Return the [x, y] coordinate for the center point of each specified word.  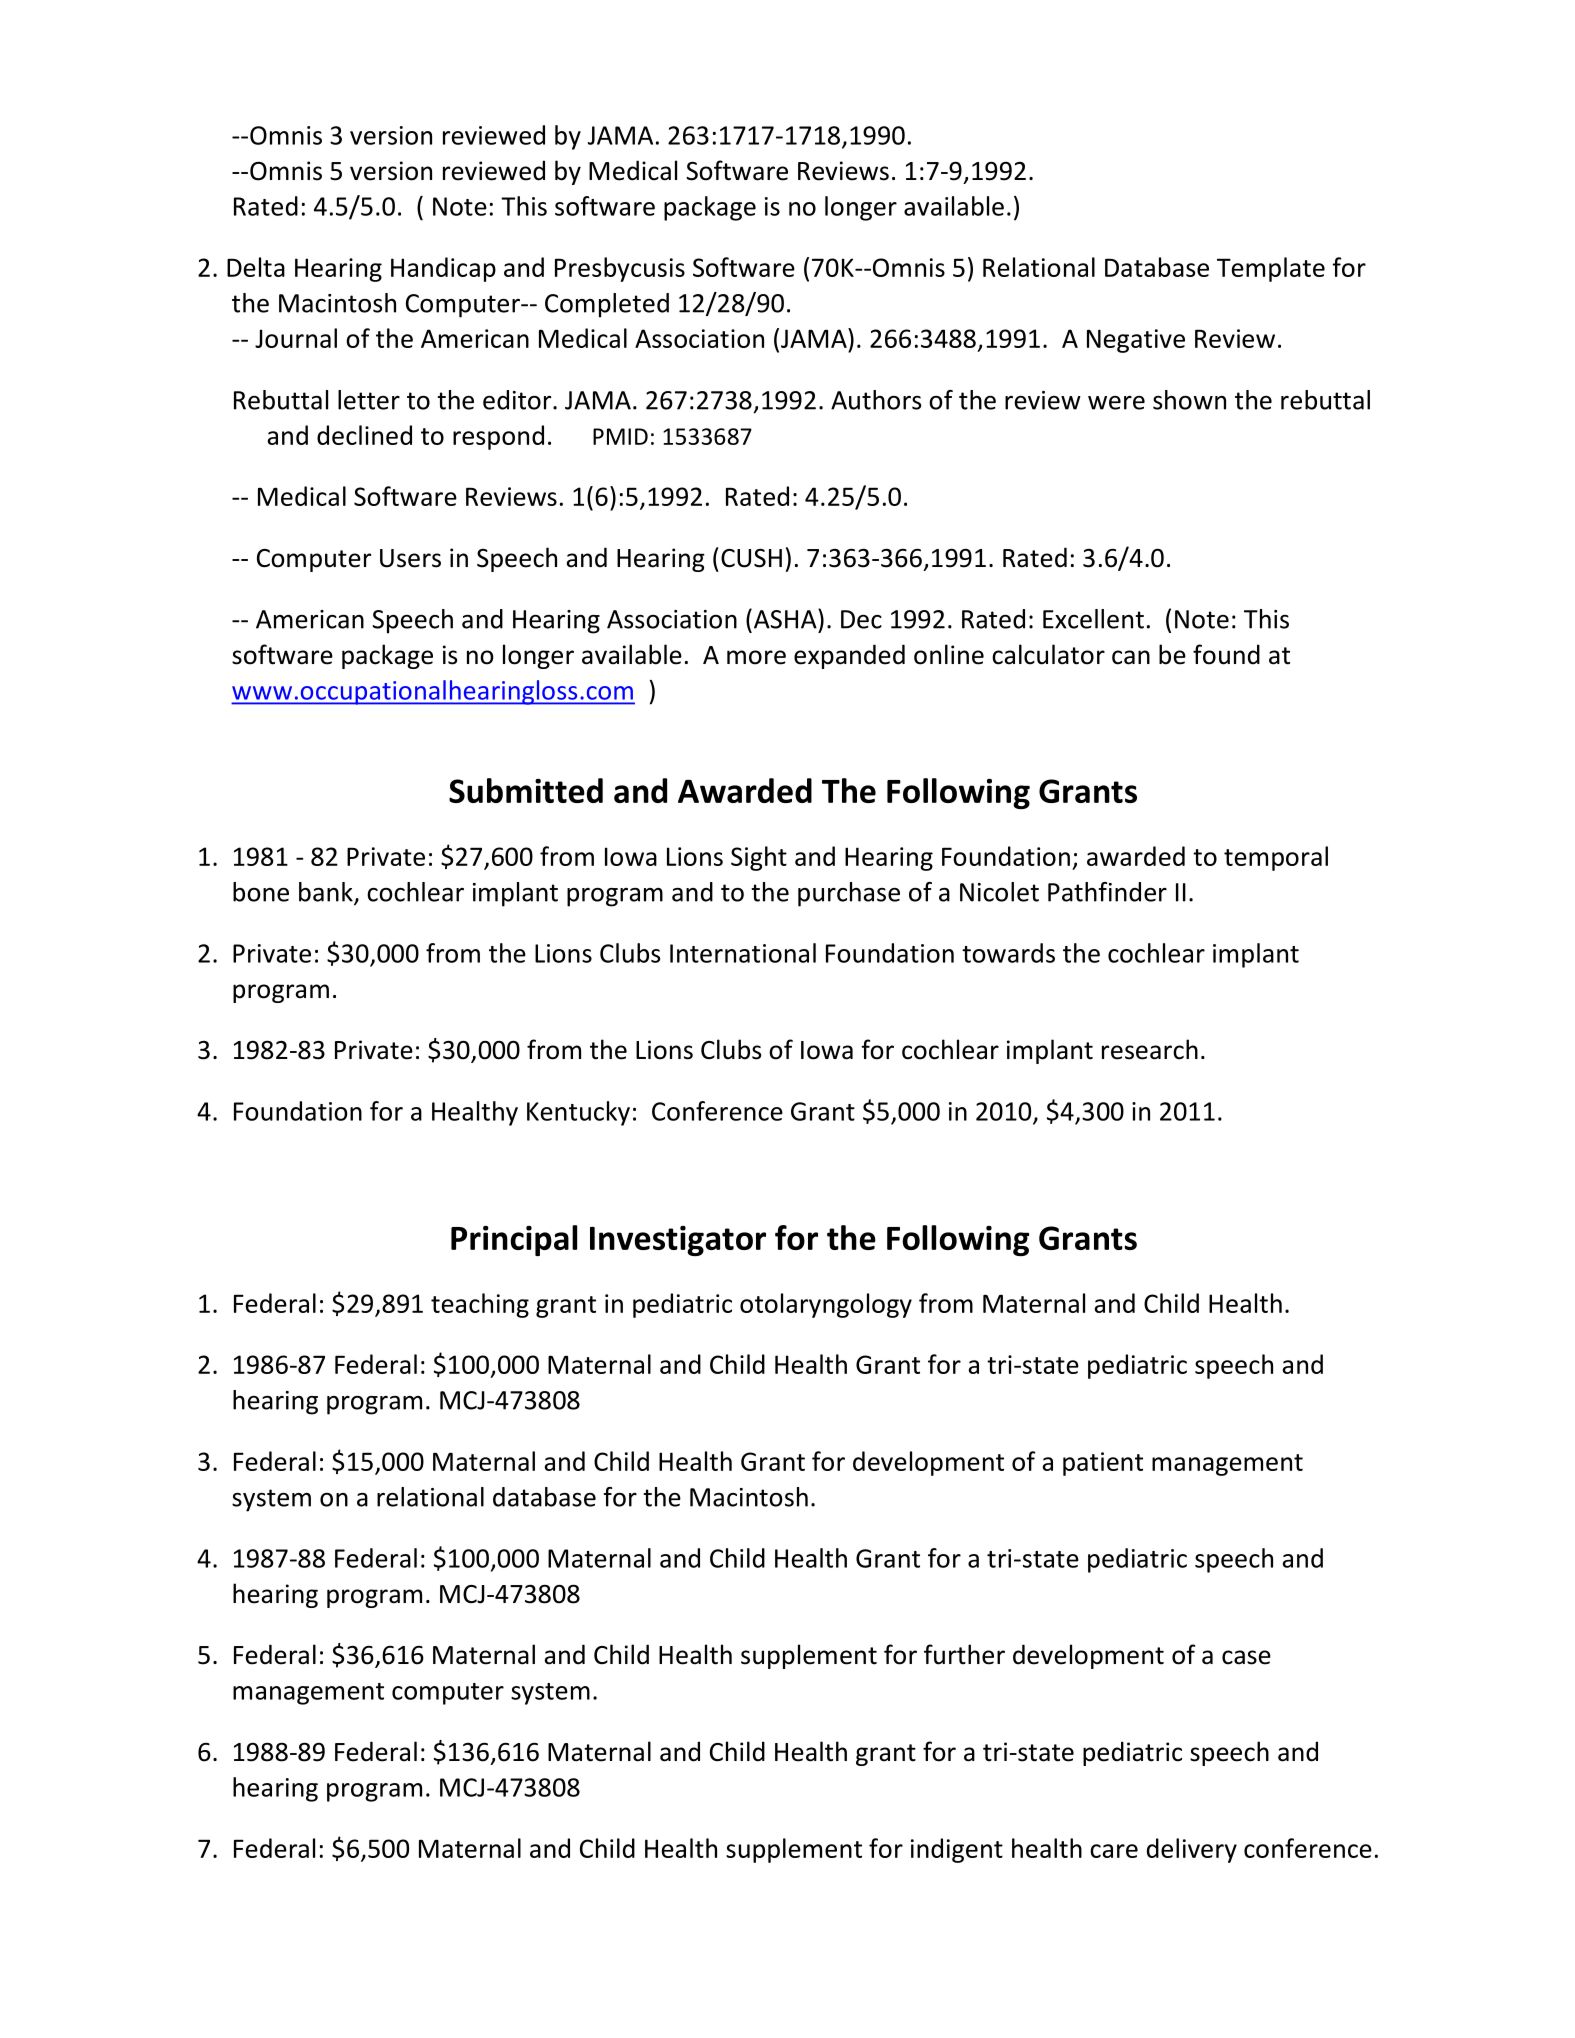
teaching [480, 1305]
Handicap [443, 269]
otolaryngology [826, 1305]
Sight [759, 858]
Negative [1136, 341]
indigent [957, 1850]
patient [1103, 1464]
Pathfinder [1107, 892]
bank [327, 893]
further [964, 1654]
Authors [876, 400]
